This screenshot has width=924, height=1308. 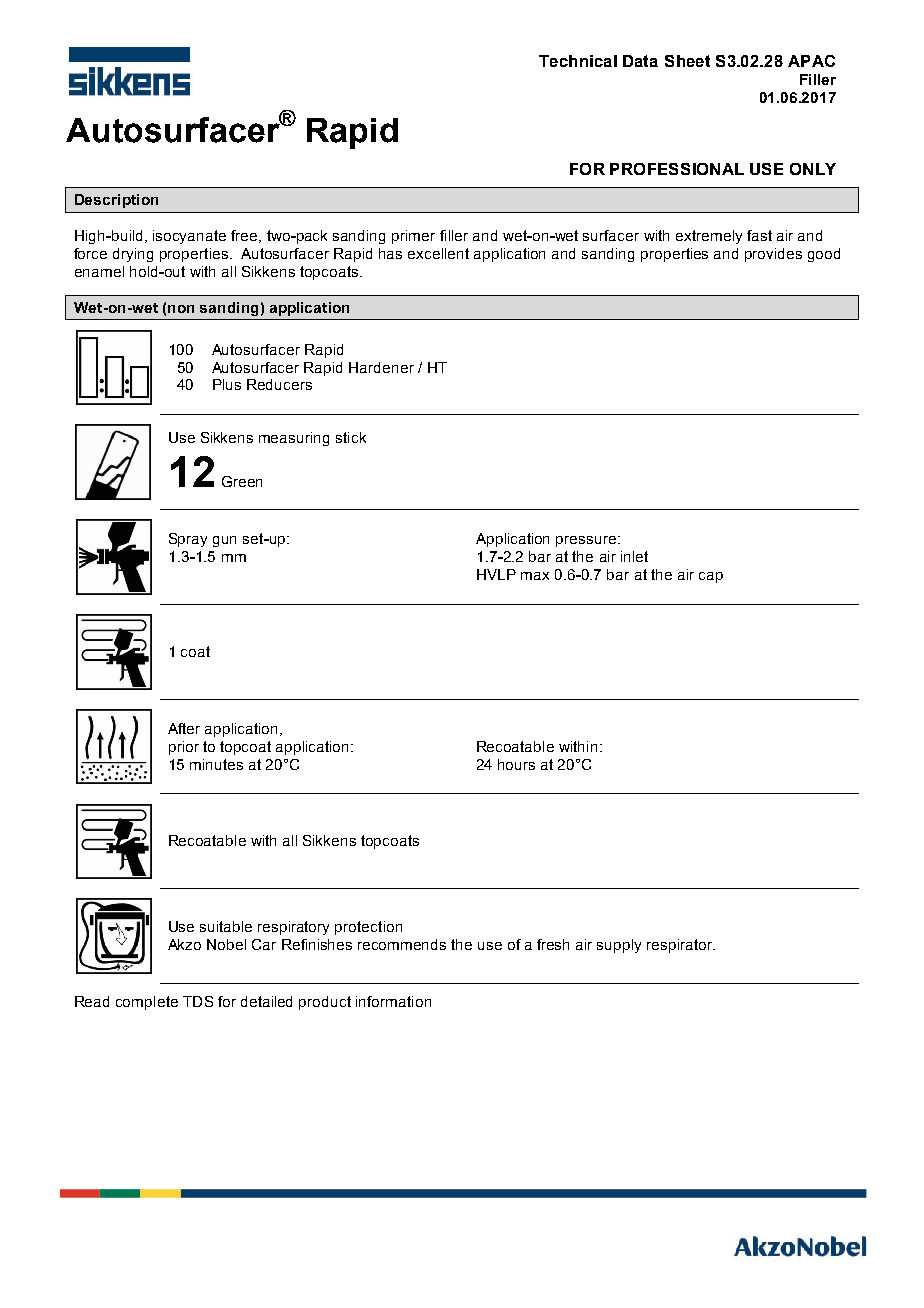 What do you see at coordinates (516, 764) in the screenshot?
I see `hours` at bounding box center [516, 764].
